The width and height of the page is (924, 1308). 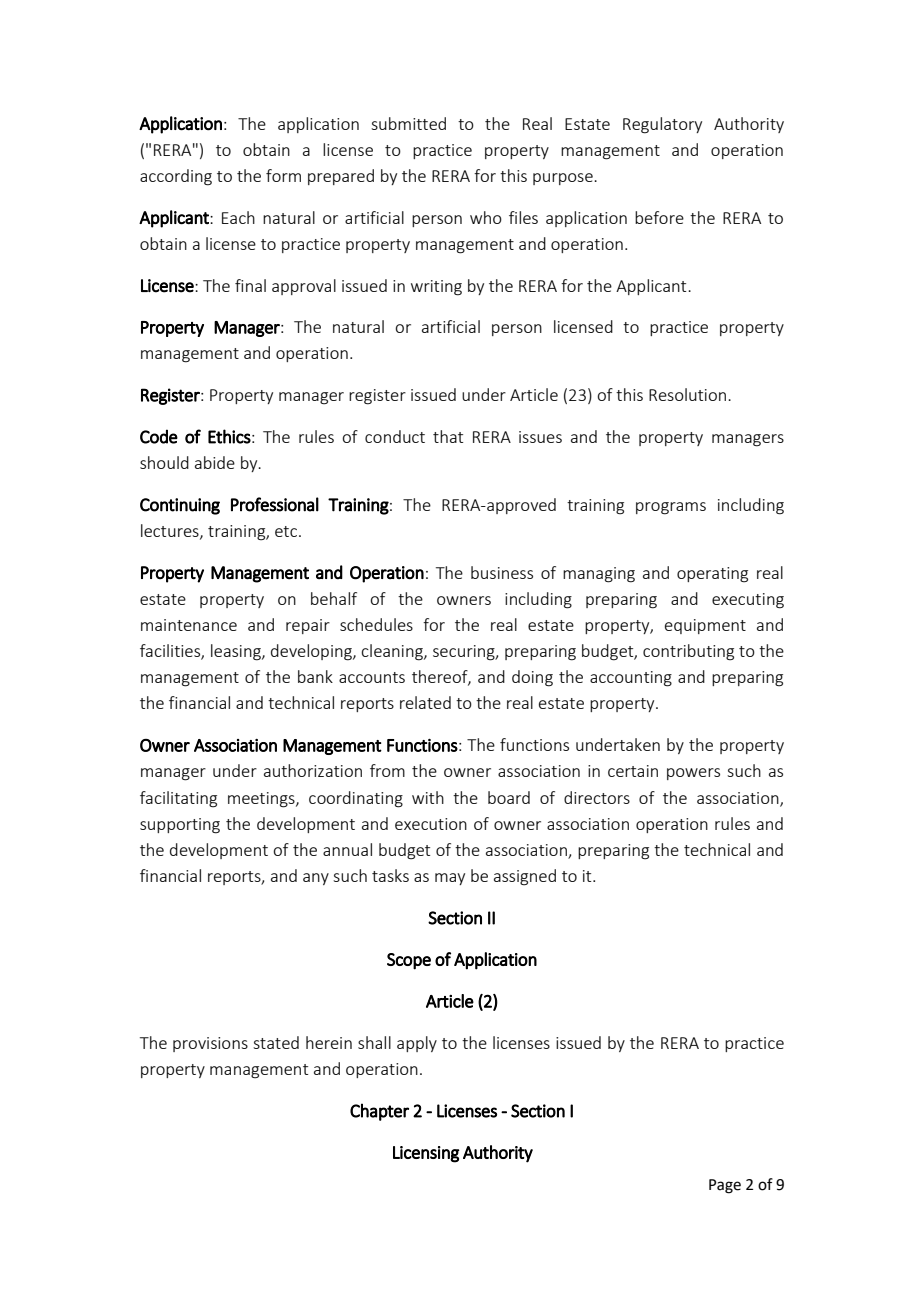 I want to click on Ethics, so click(x=229, y=436).
